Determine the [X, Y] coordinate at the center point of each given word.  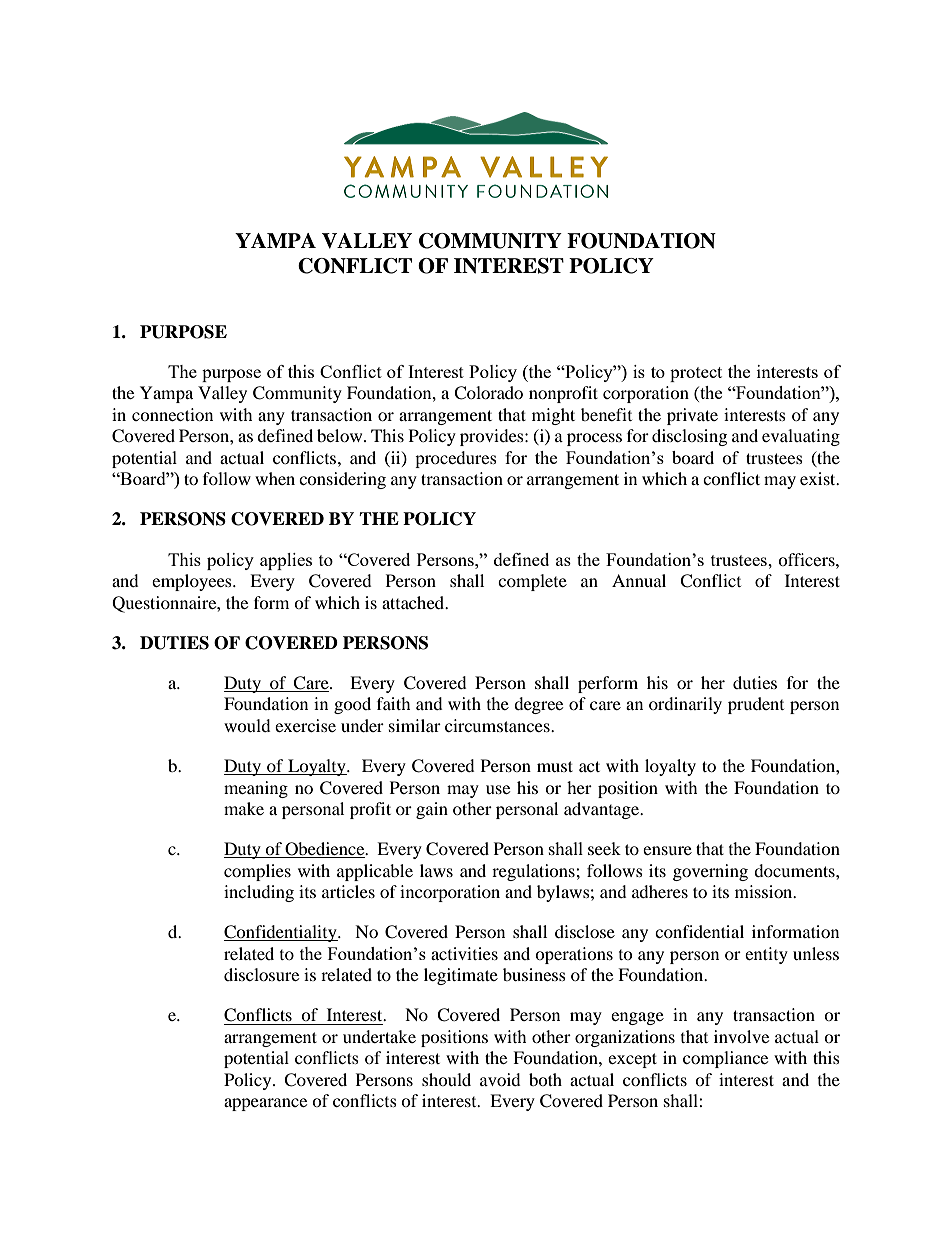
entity [766, 955]
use [498, 789]
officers [807, 559]
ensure [667, 850]
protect [696, 374]
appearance [265, 1104]
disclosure [261, 974]
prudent [756, 705]
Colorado [488, 393]
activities [464, 953]
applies [286, 561]
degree [538, 705]
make [244, 808]
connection [172, 414]
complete [532, 582]
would [247, 725]
